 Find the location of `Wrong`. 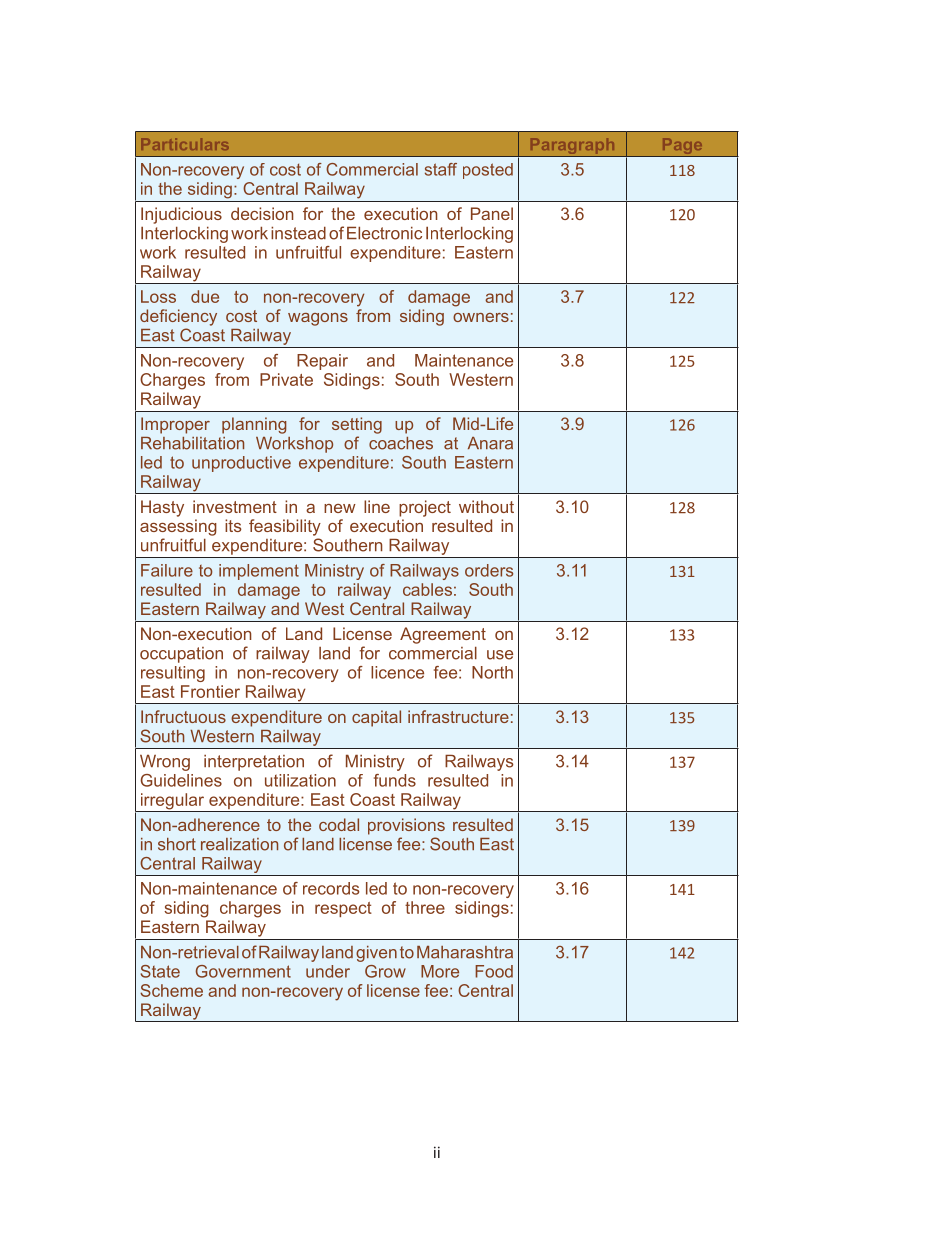

Wrong is located at coordinates (165, 762).
